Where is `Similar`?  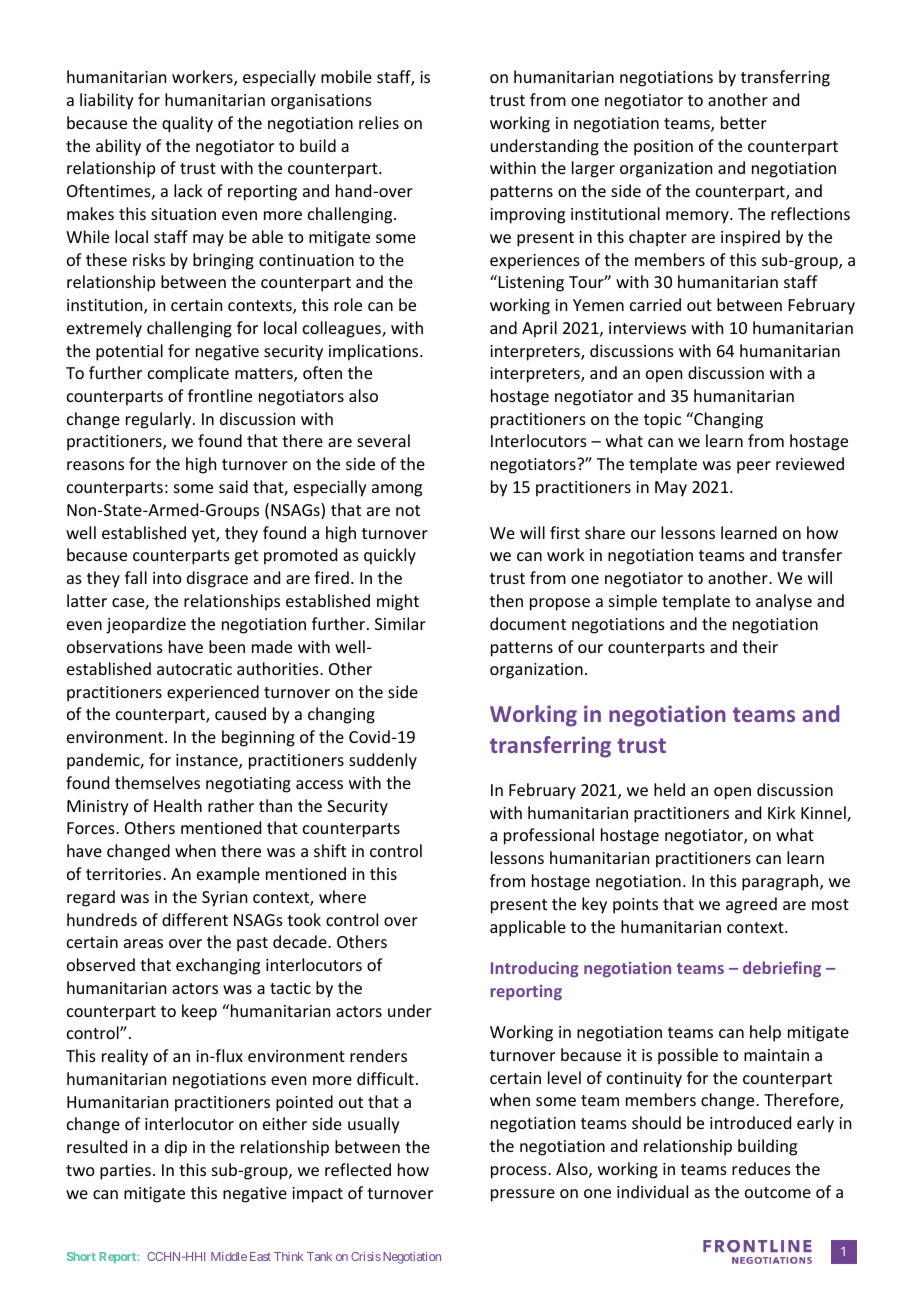 Similar is located at coordinates (400, 623).
